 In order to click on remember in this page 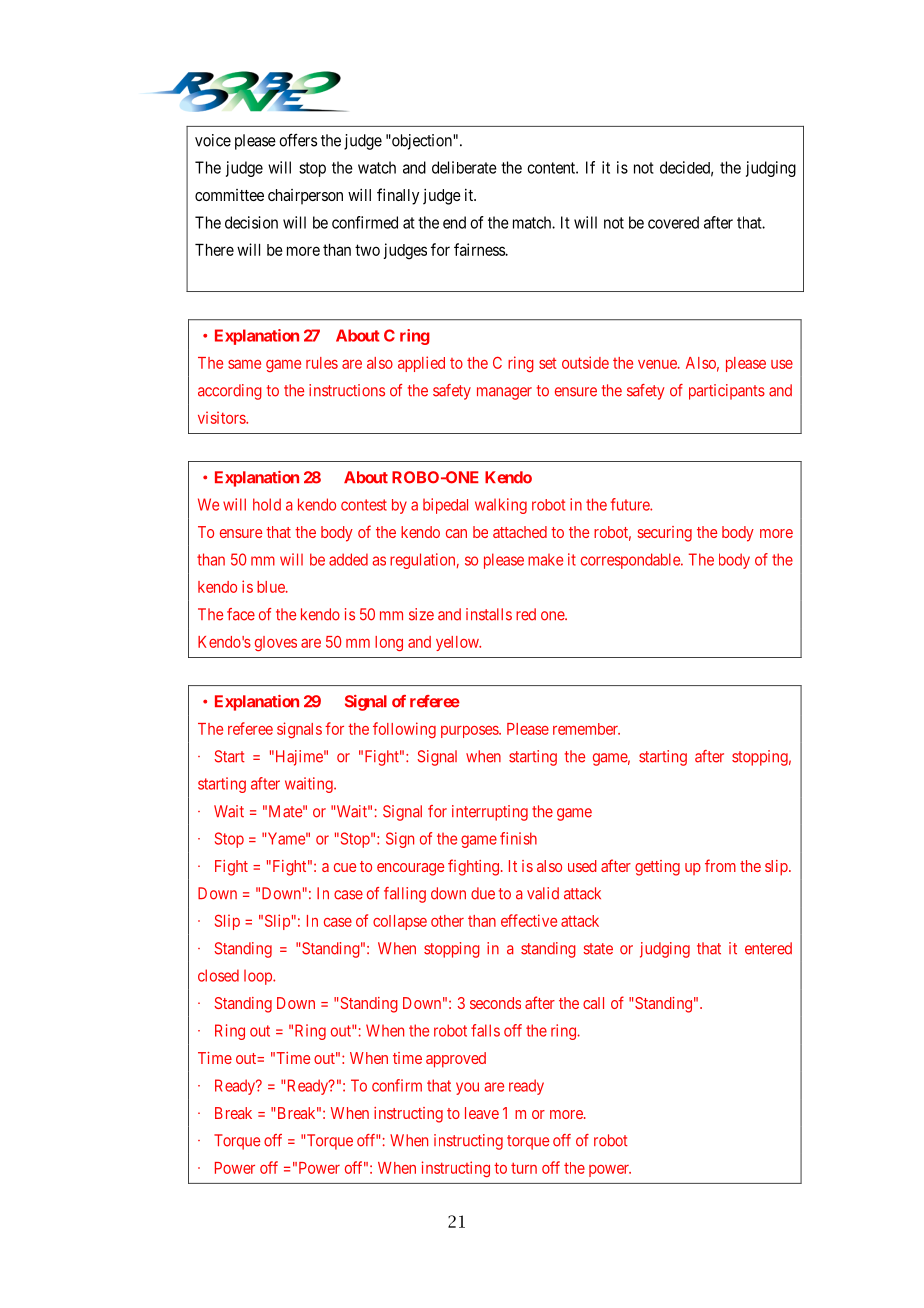, I will do `click(586, 729)`.
